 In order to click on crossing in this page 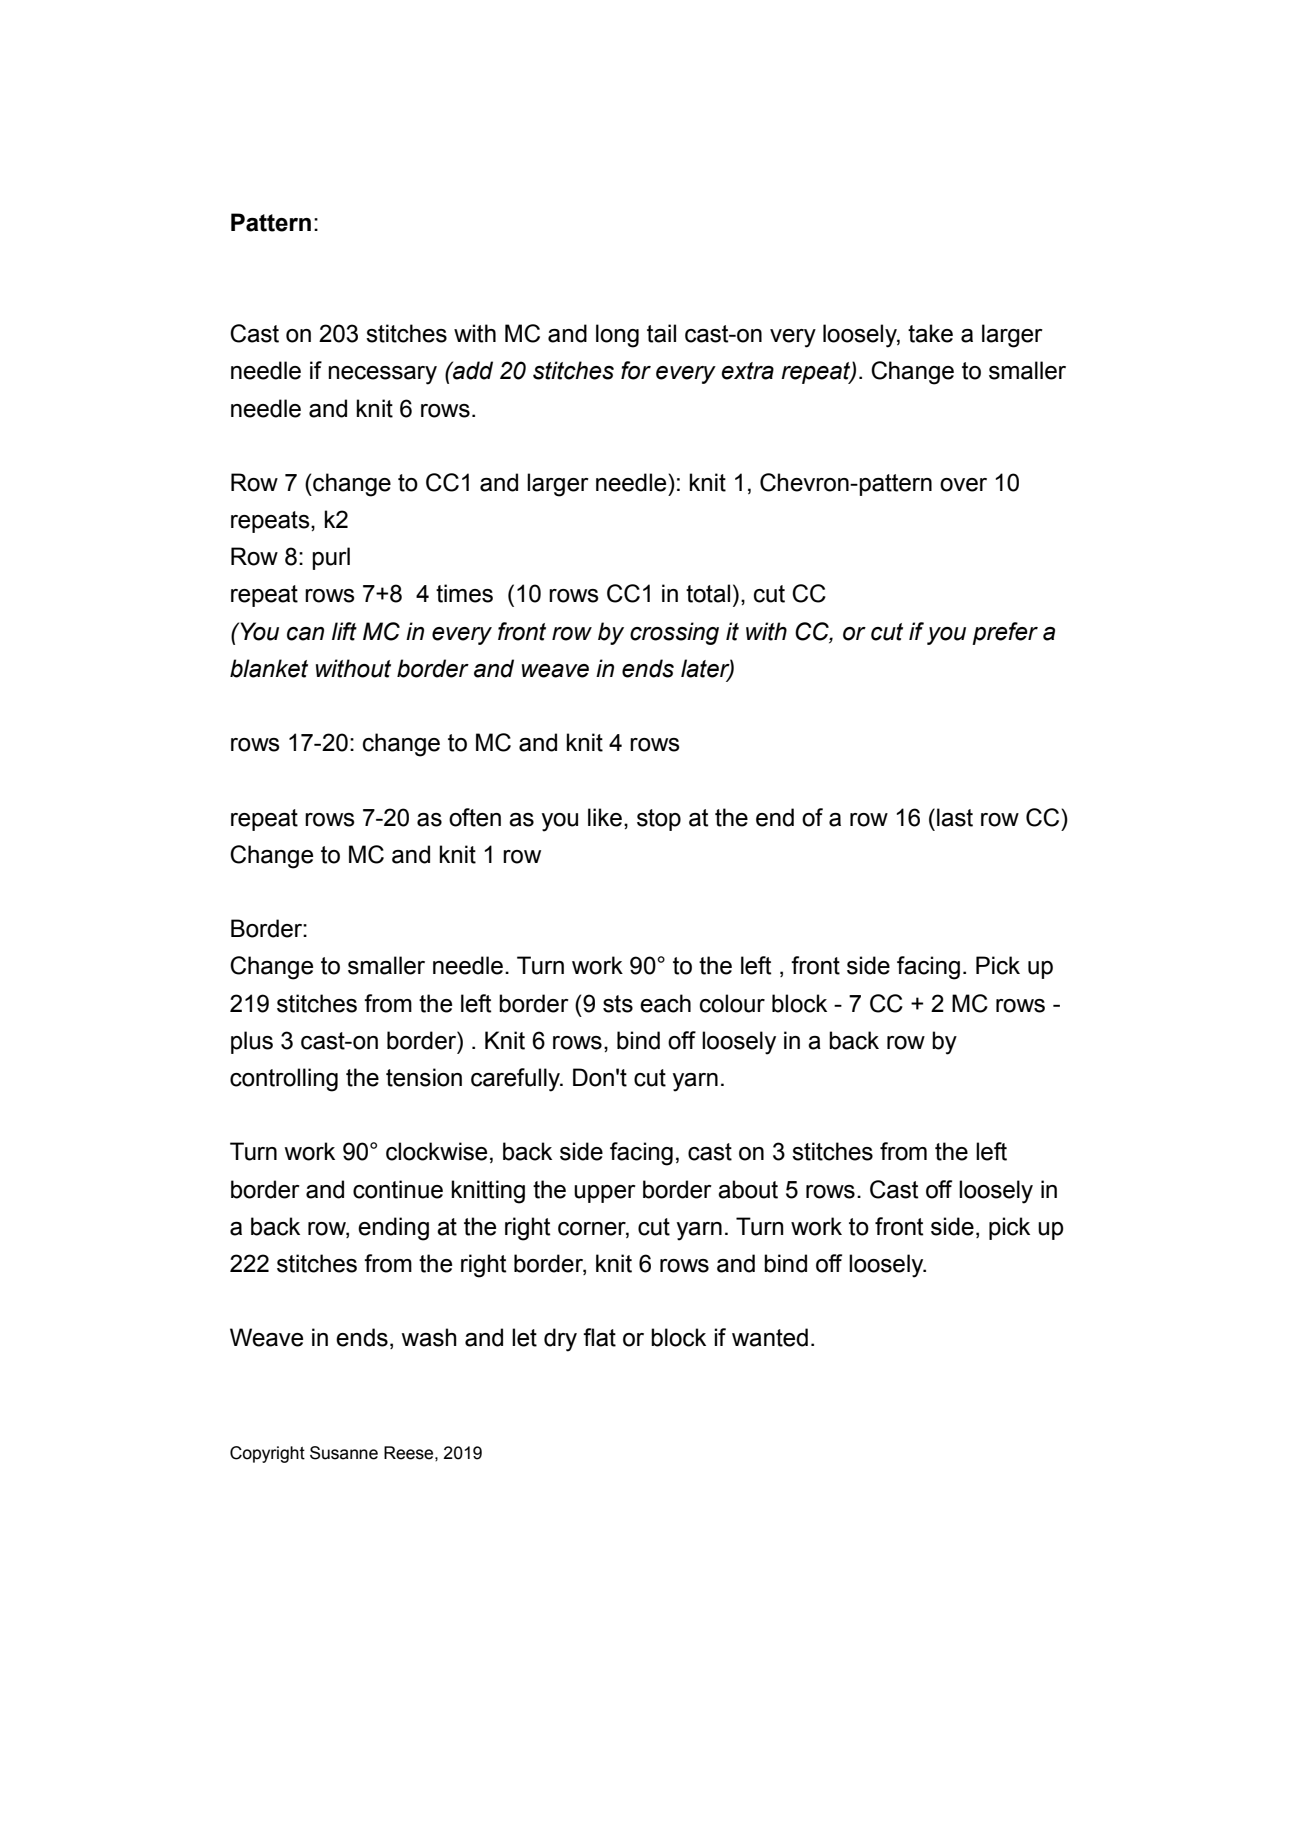, I will do `click(674, 633)`.
